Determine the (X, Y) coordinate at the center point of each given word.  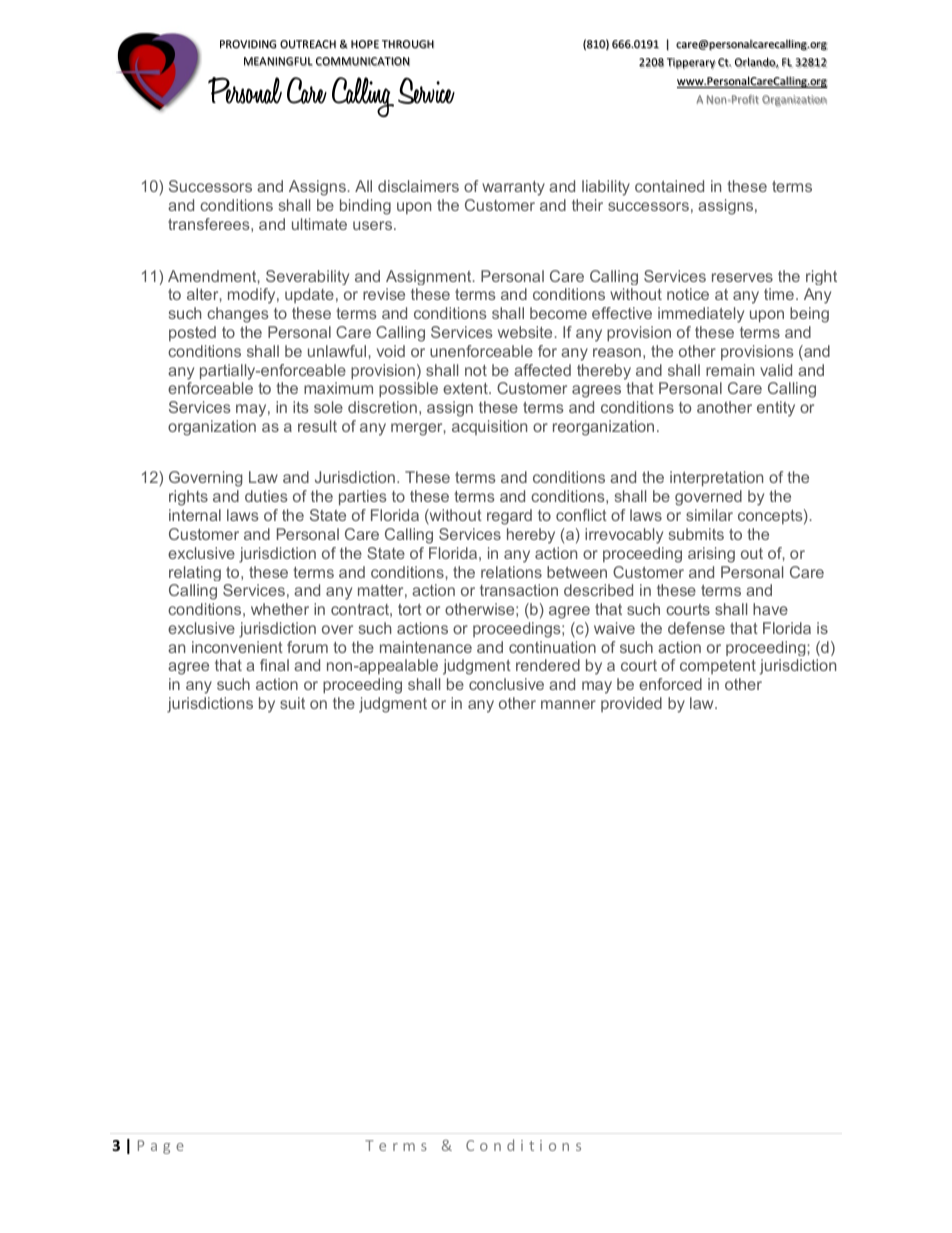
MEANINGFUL (278, 61)
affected (542, 370)
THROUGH (408, 44)
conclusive (506, 684)
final (274, 665)
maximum (338, 388)
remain (730, 370)
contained (669, 186)
